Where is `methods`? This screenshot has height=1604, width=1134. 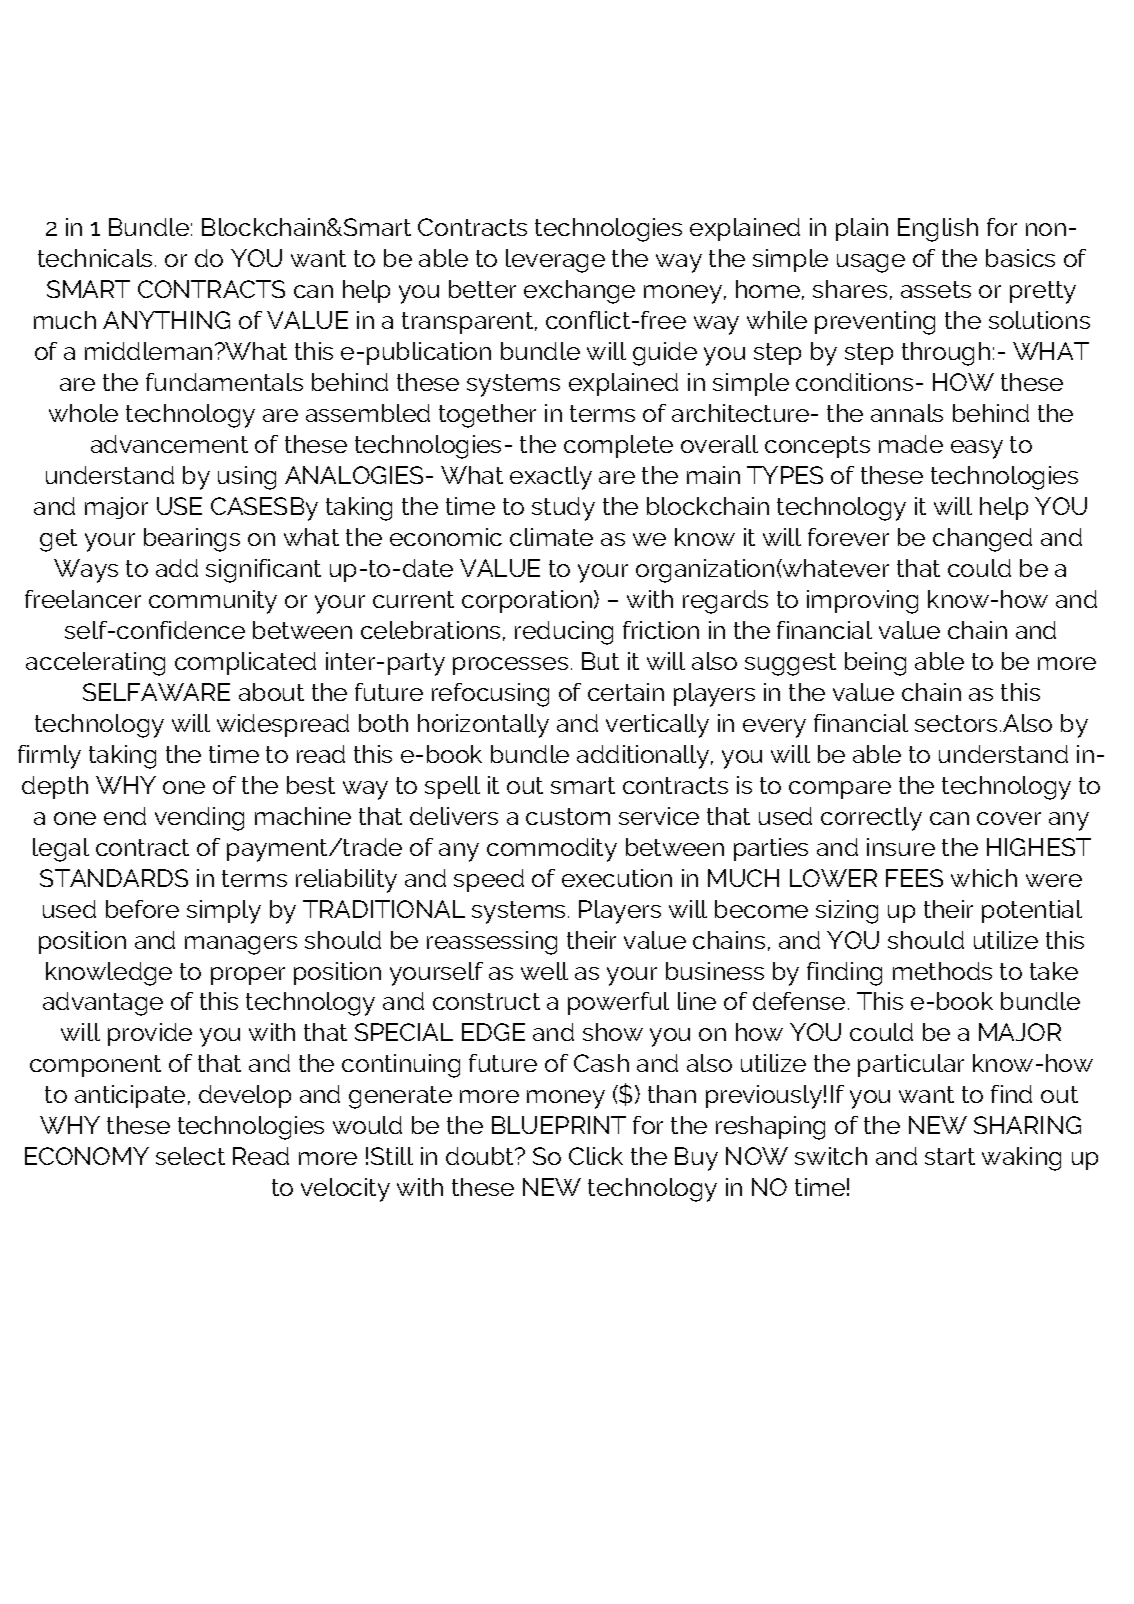 methods is located at coordinates (942, 971).
